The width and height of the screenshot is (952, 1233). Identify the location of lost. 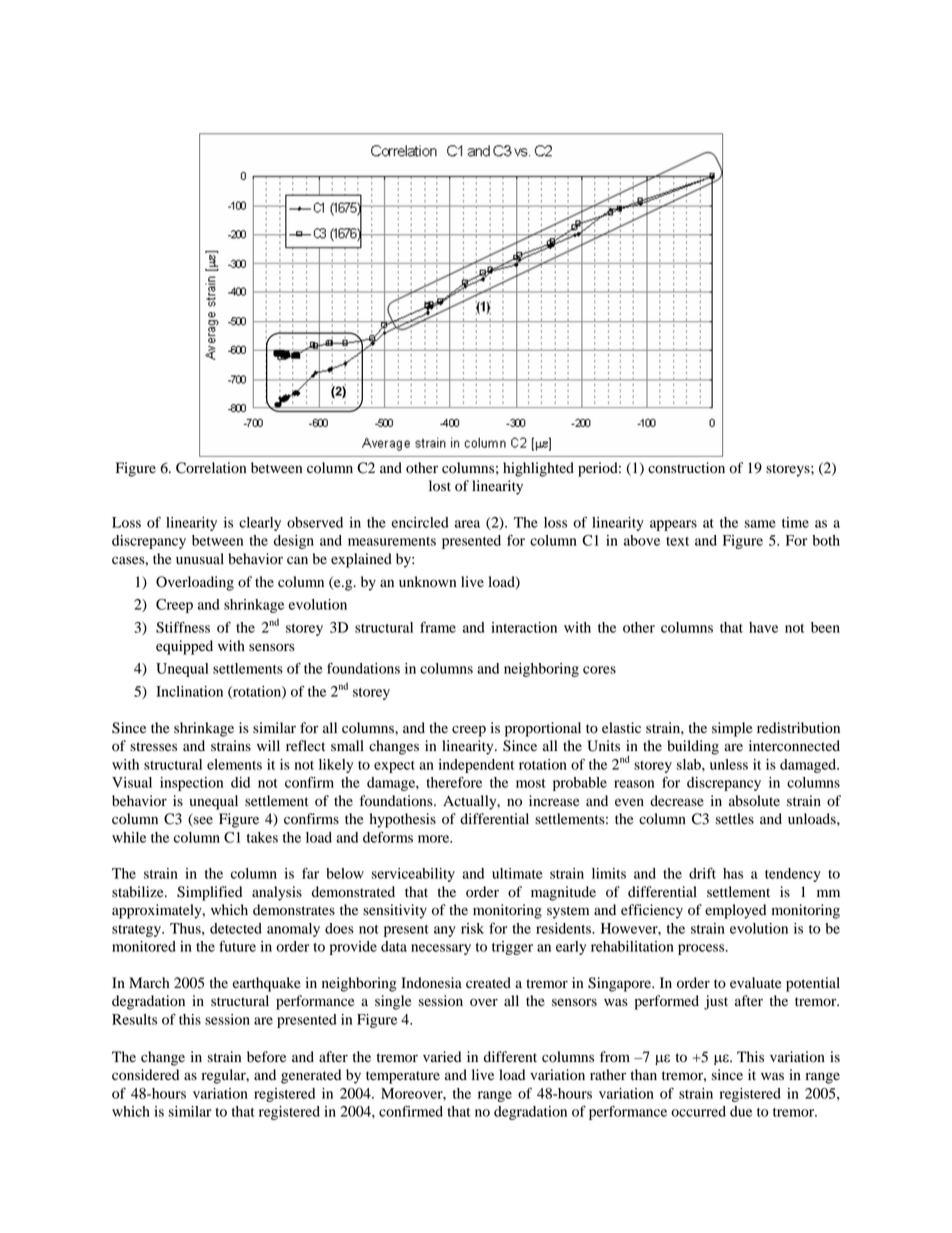
(440, 486).
